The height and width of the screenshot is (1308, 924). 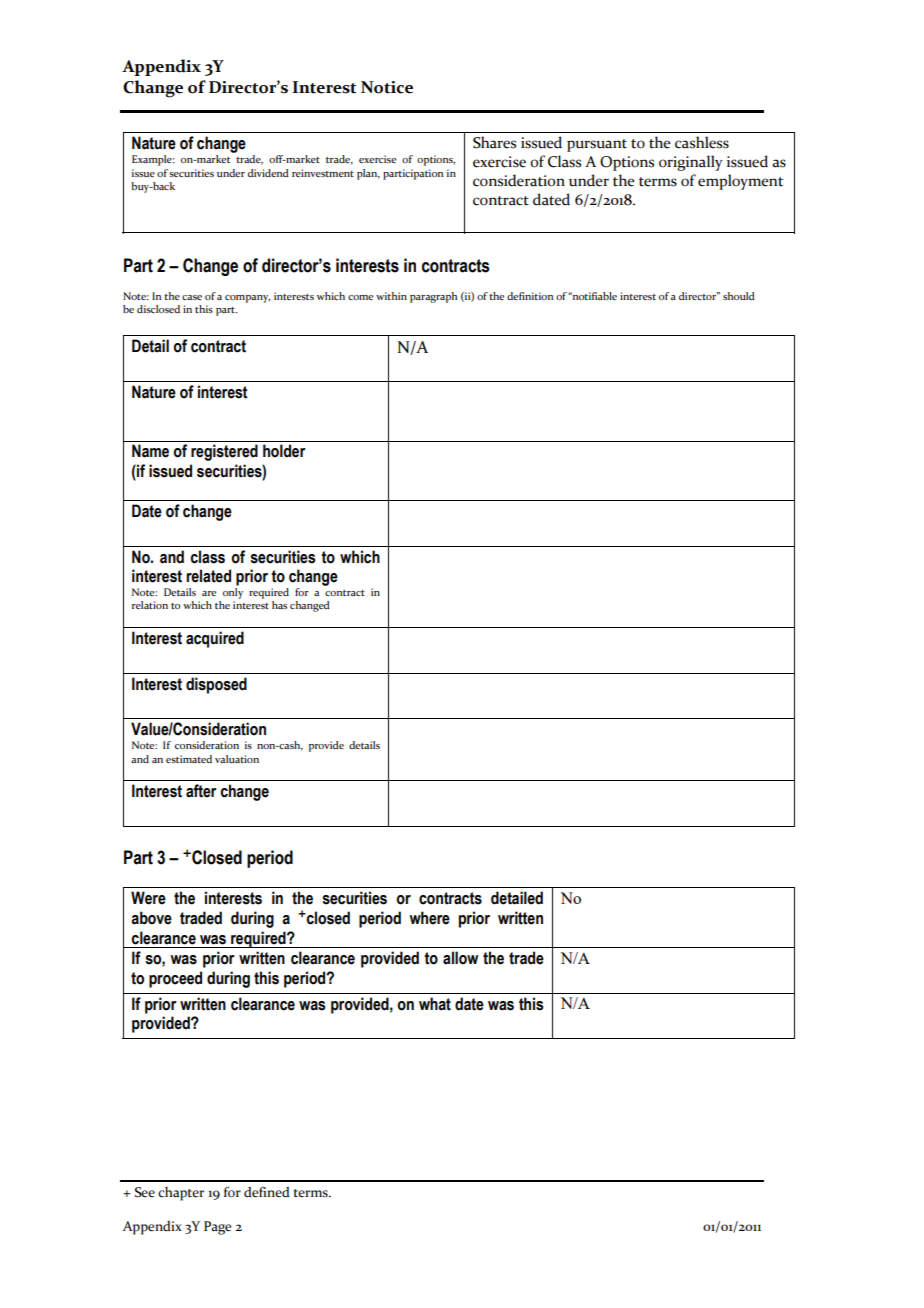 What do you see at coordinates (279, 605) in the screenshot?
I see `has` at bounding box center [279, 605].
